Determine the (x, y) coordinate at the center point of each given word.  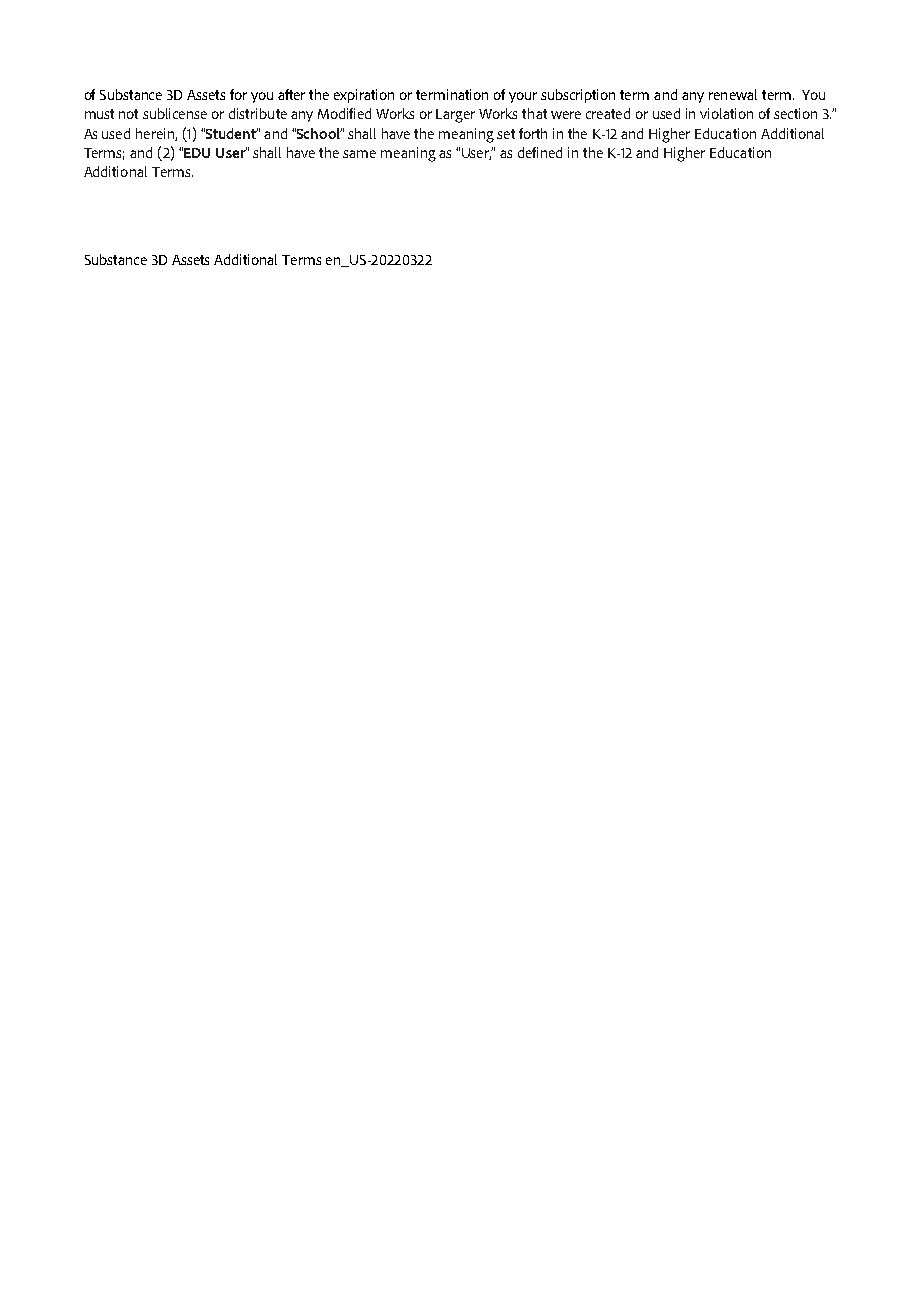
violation (726, 113)
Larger (455, 116)
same (359, 154)
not (128, 114)
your (523, 97)
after (291, 94)
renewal (733, 94)
